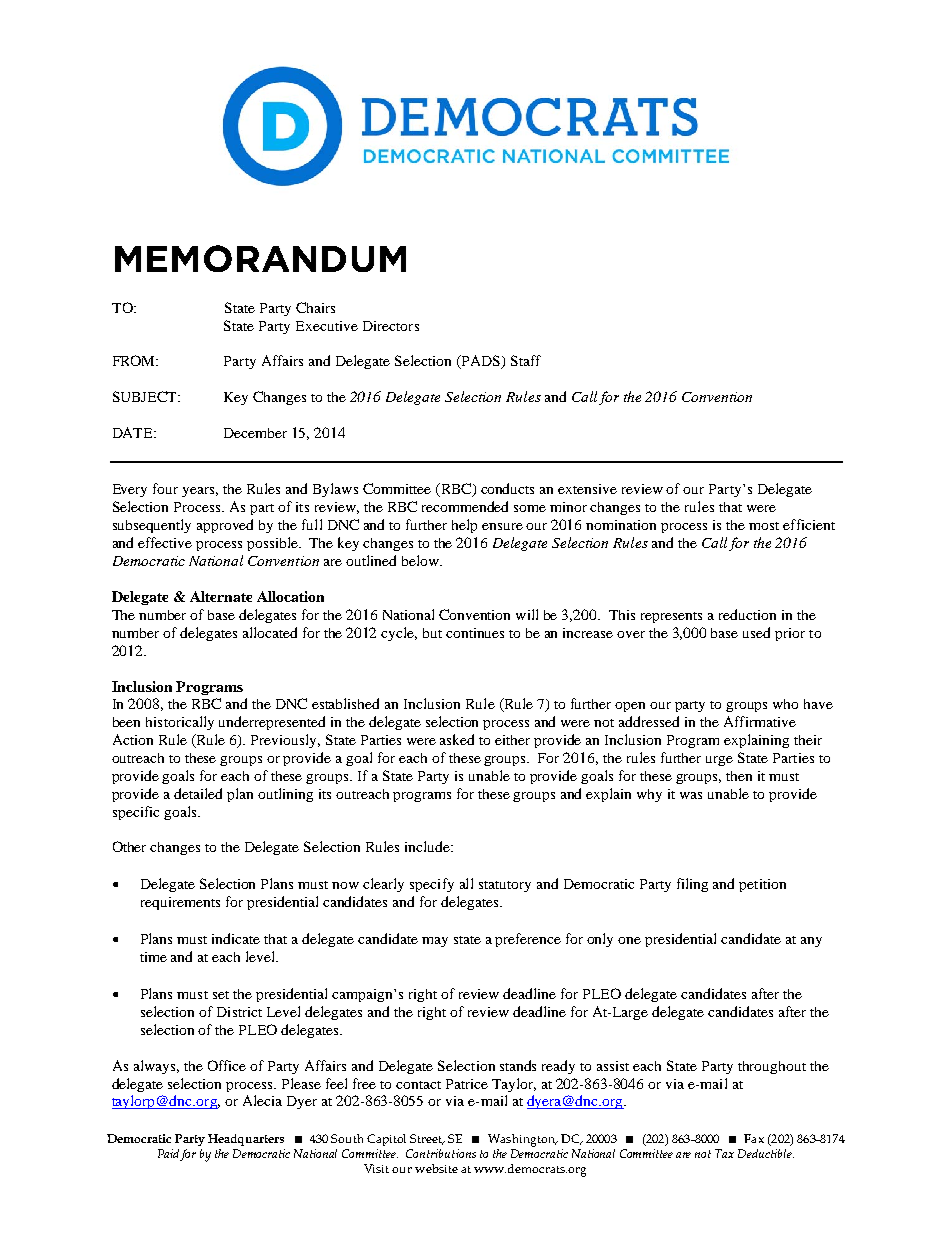 The width and height of the screenshot is (952, 1233). Describe the element at coordinates (526, 360) in the screenshot. I see `Staff` at that location.
